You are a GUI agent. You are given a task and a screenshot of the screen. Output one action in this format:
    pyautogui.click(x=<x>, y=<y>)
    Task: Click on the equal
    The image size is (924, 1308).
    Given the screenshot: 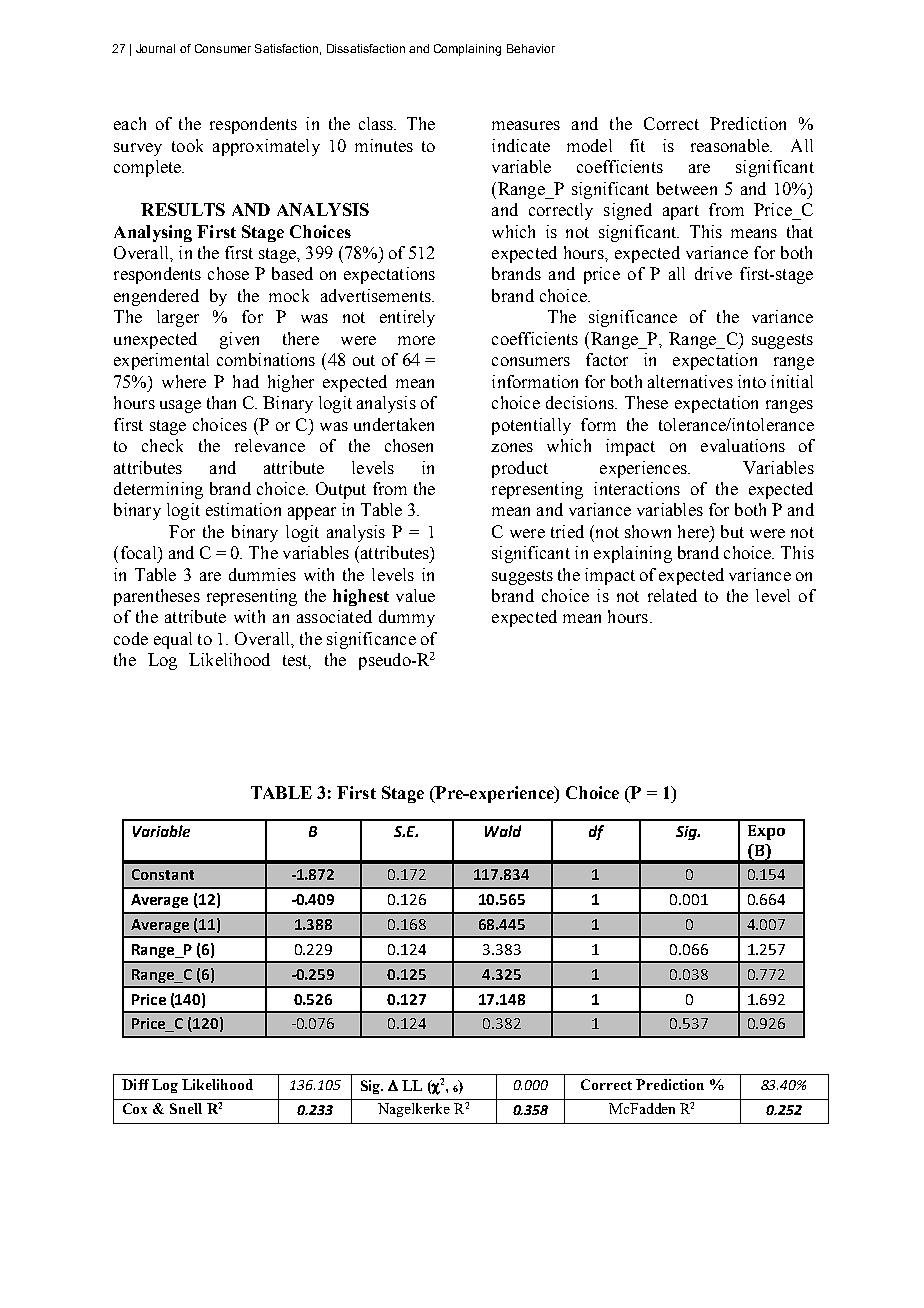 What is the action you would take?
    pyautogui.click(x=173, y=640)
